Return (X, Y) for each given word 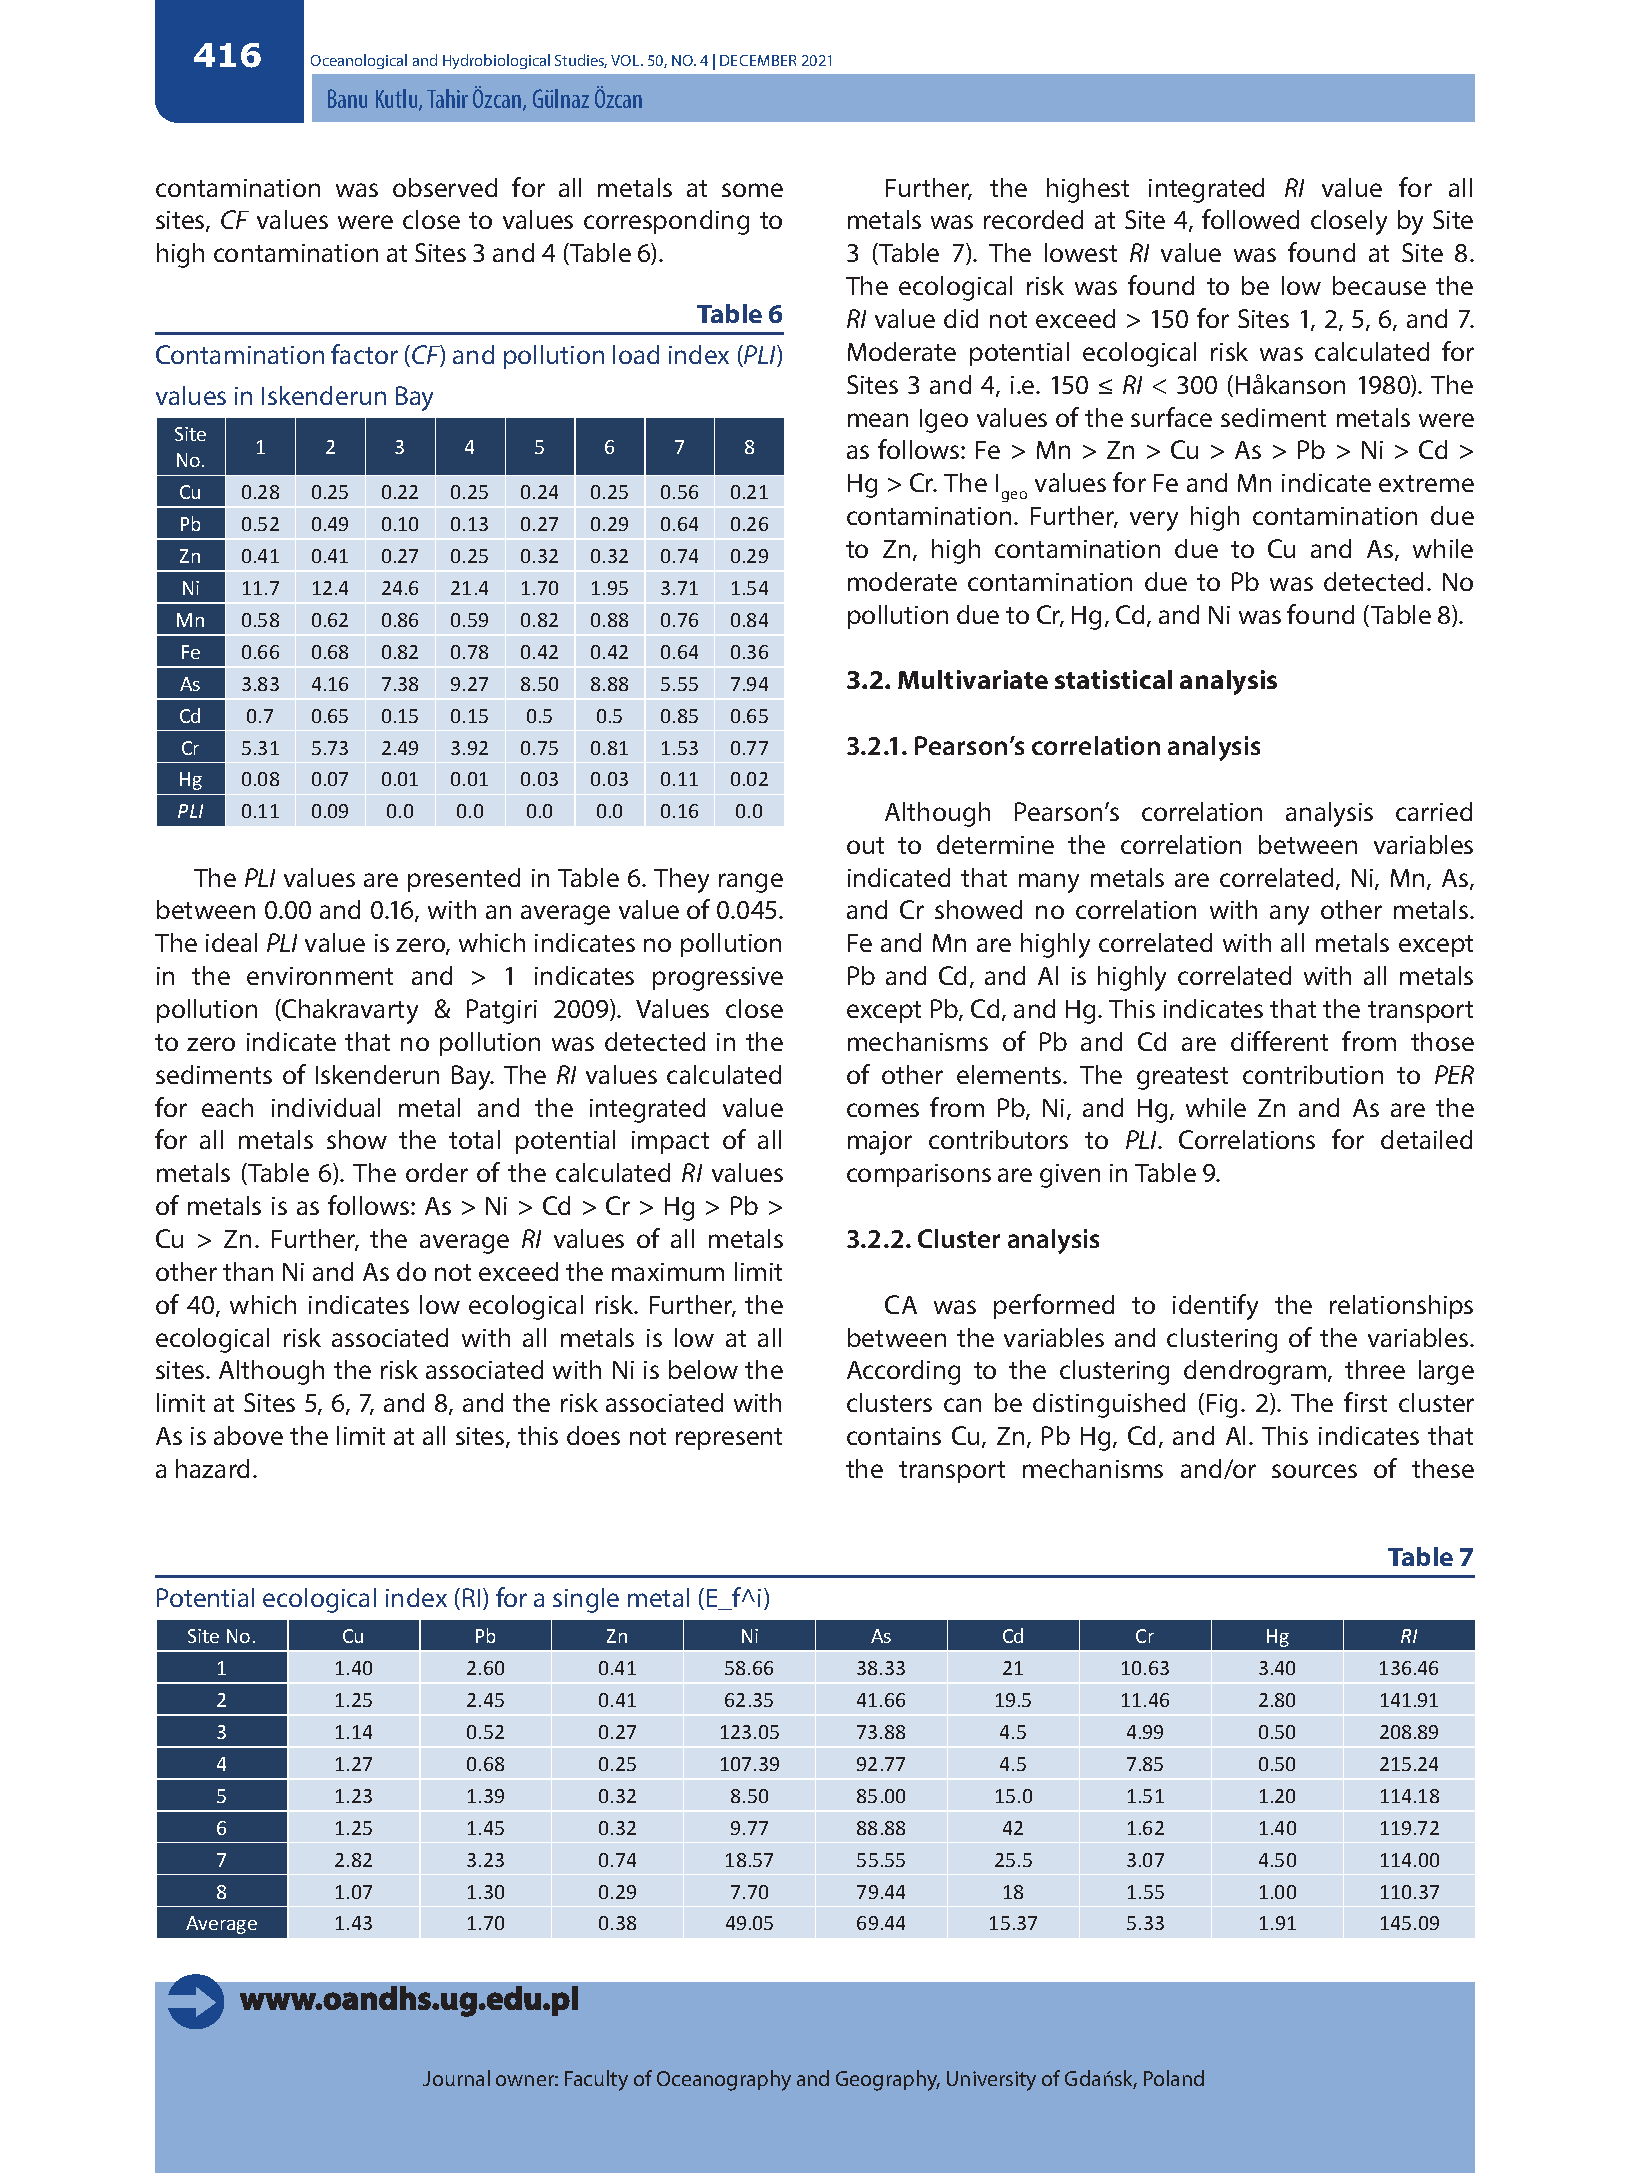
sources (1314, 1471)
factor (364, 354)
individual (326, 1107)
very (1154, 521)
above (248, 1435)
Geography (888, 2080)
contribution (1313, 1074)
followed (1250, 219)
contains (894, 1436)
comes (883, 1110)
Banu (347, 98)
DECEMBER (758, 60)
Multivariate (973, 679)
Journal (456, 2078)
